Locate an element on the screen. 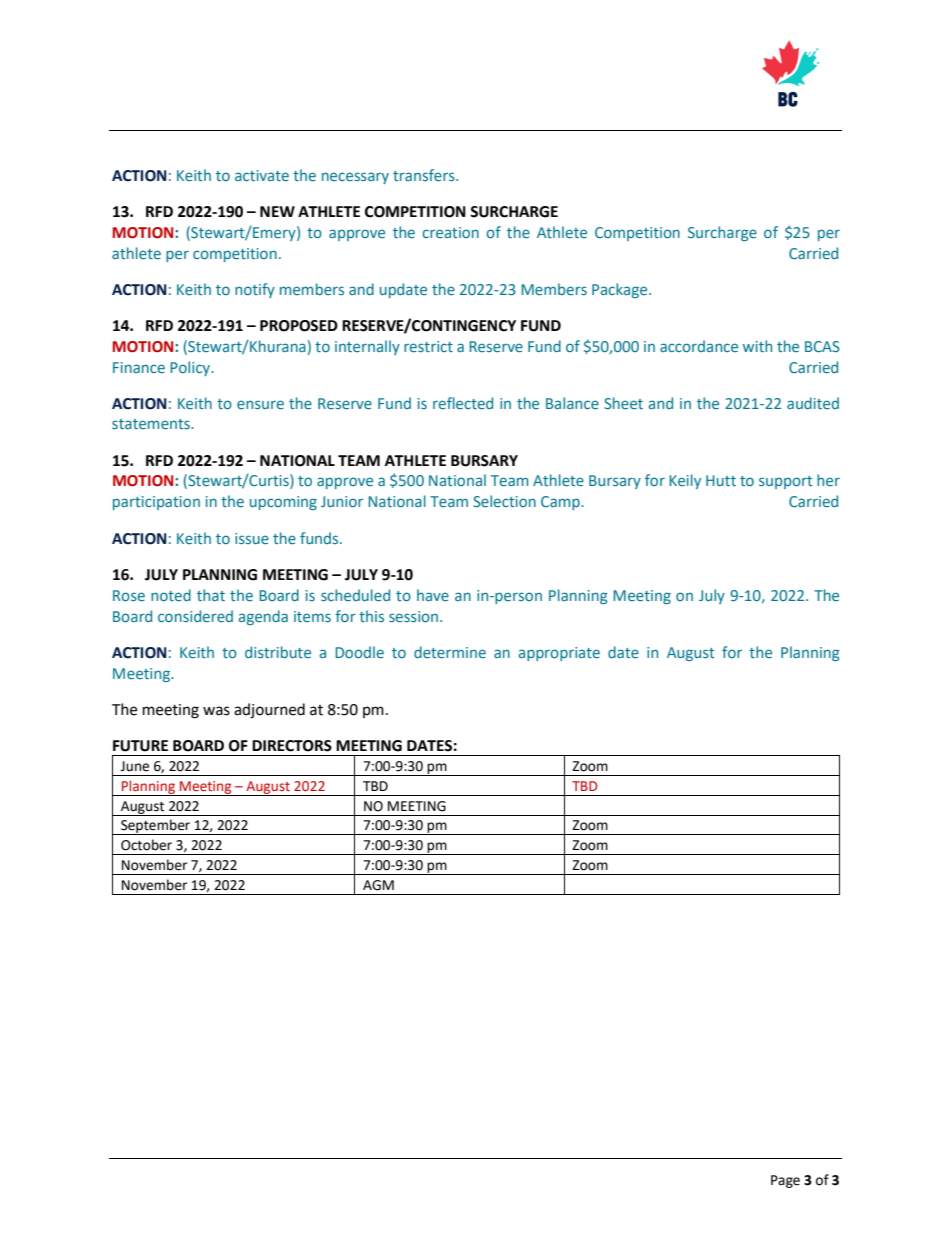 The height and width of the screenshot is (1233, 952). creation is located at coordinates (450, 232).
